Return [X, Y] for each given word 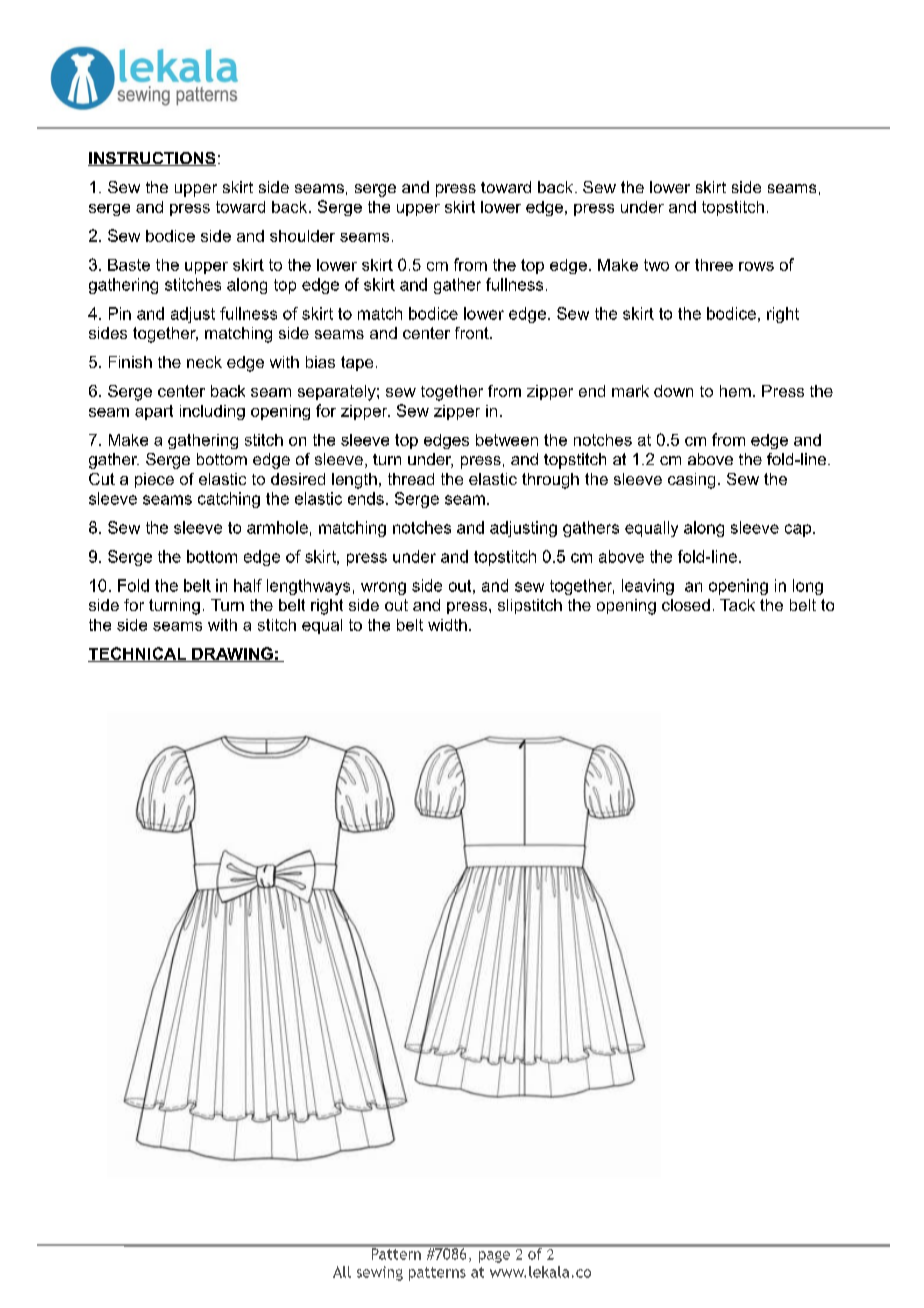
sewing [380, 1273]
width [447, 625]
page [494, 1257]
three [714, 265]
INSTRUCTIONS [152, 159]
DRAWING [232, 654]
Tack [737, 605]
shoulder [302, 236]
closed [686, 605]
